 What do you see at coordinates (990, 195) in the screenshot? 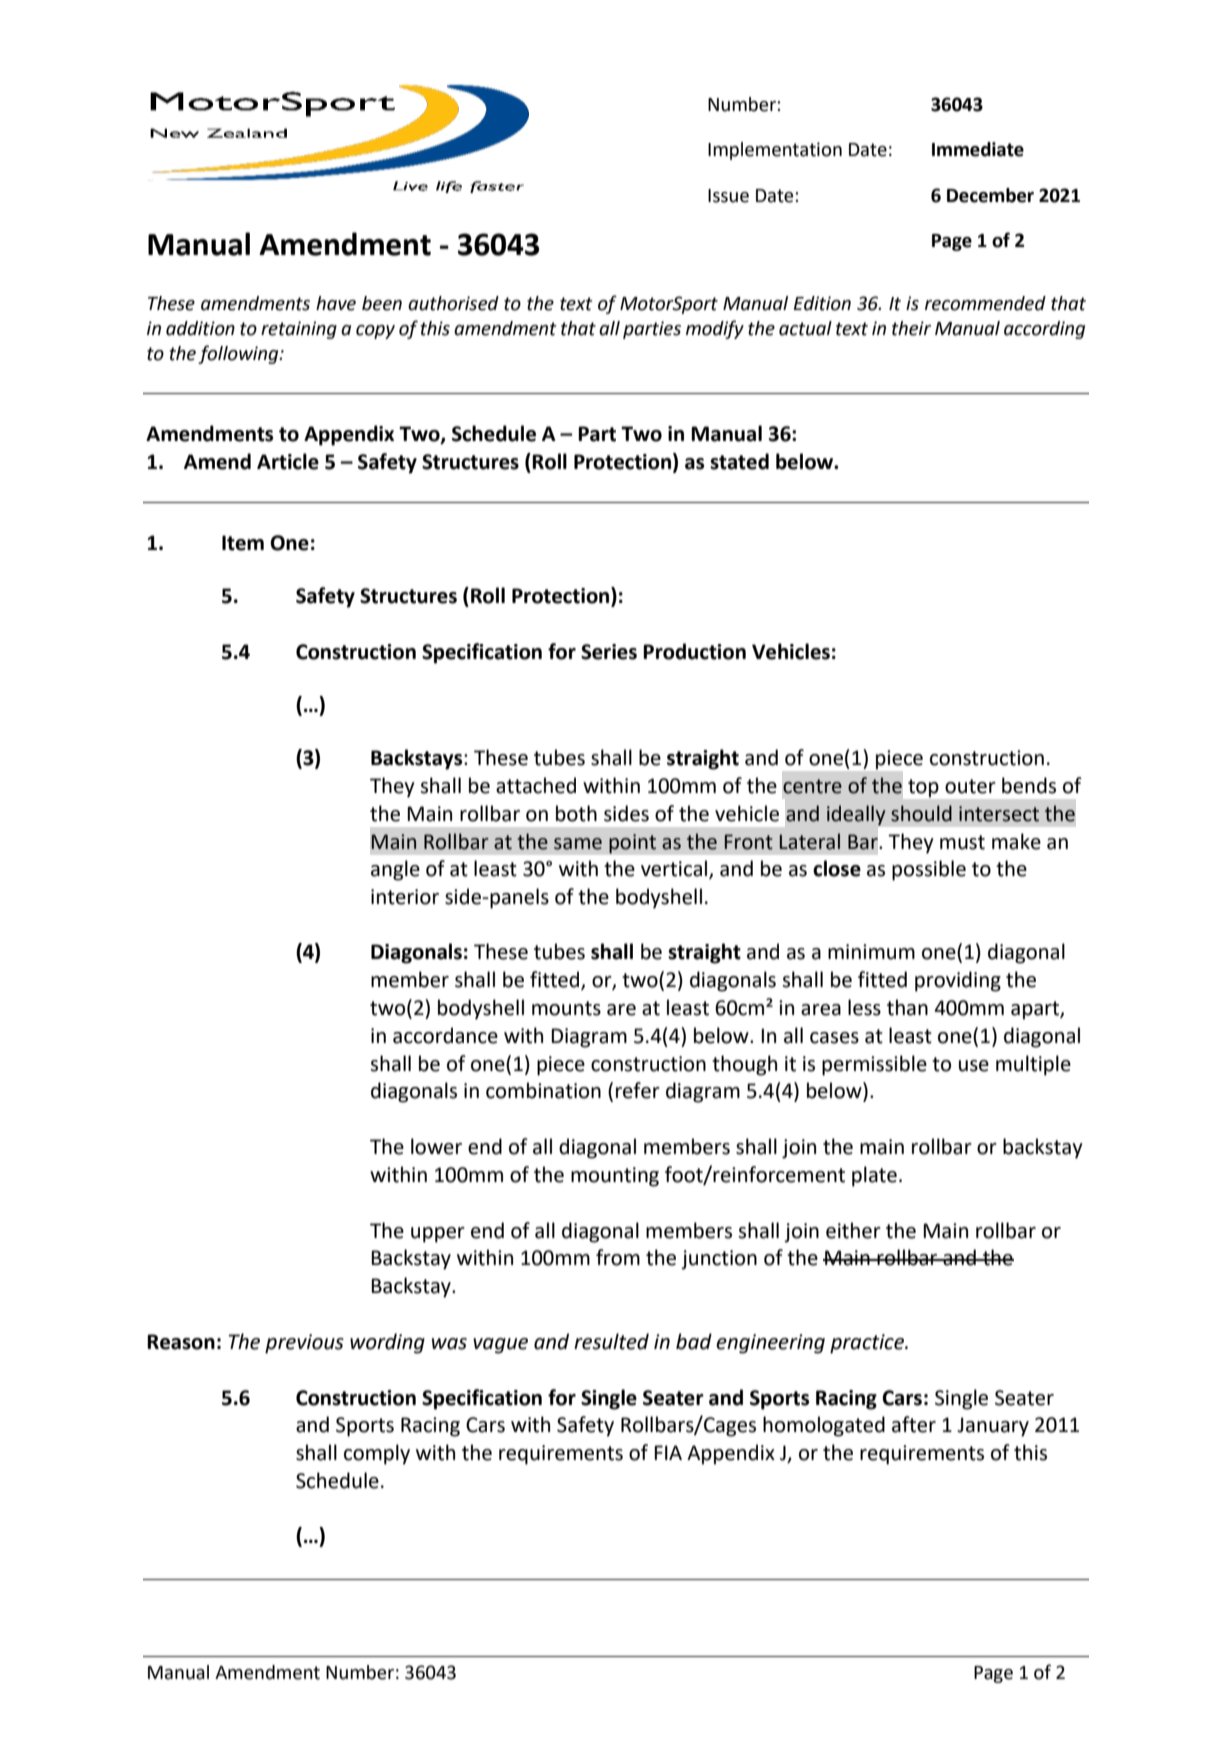
I see `December` at bounding box center [990, 195].
